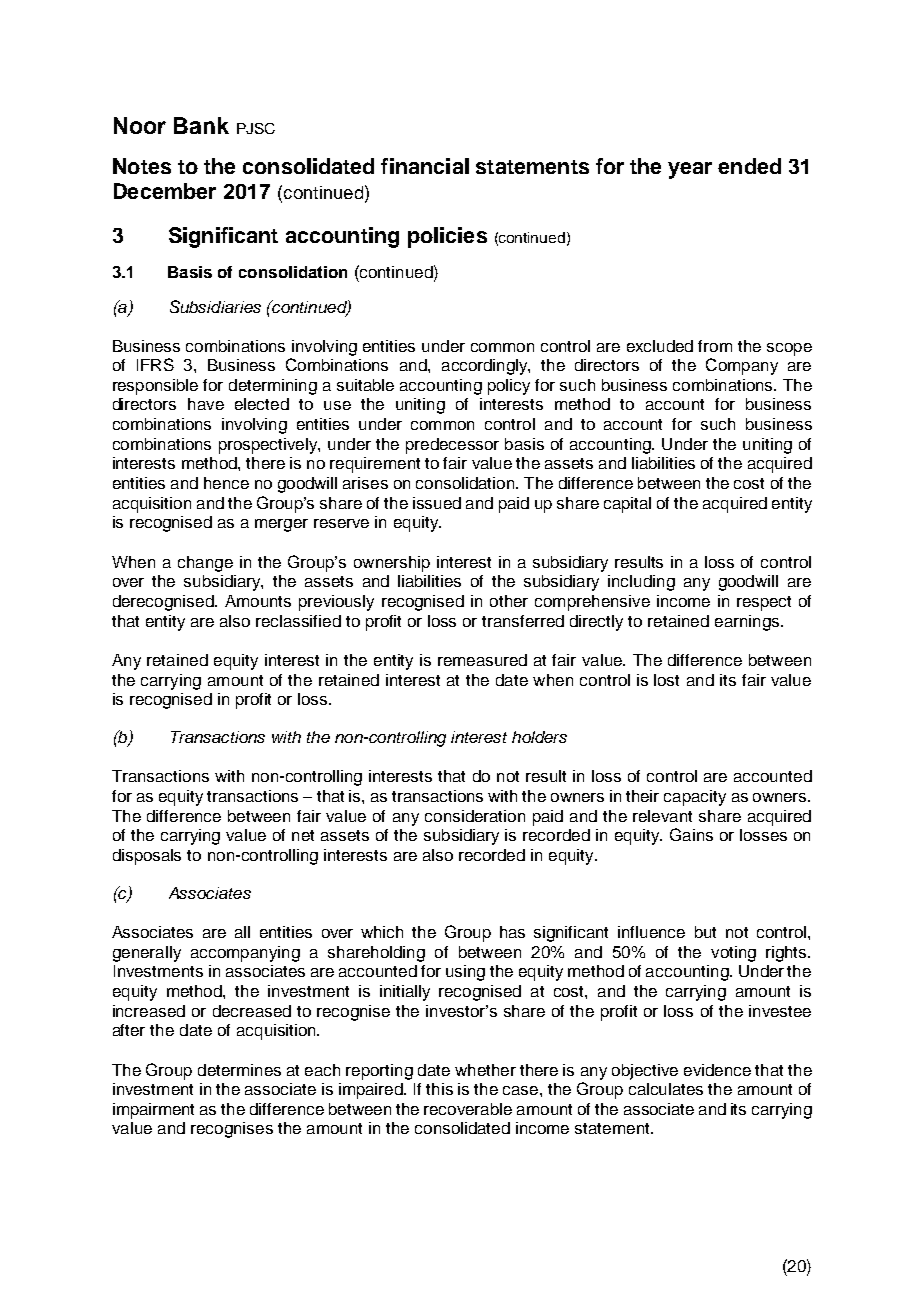 Image resolution: width=924 pixels, height=1308 pixels. What do you see at coordinates (425, 166) in the screenshot?
I see `financial` at bounding box center [425, 166].
